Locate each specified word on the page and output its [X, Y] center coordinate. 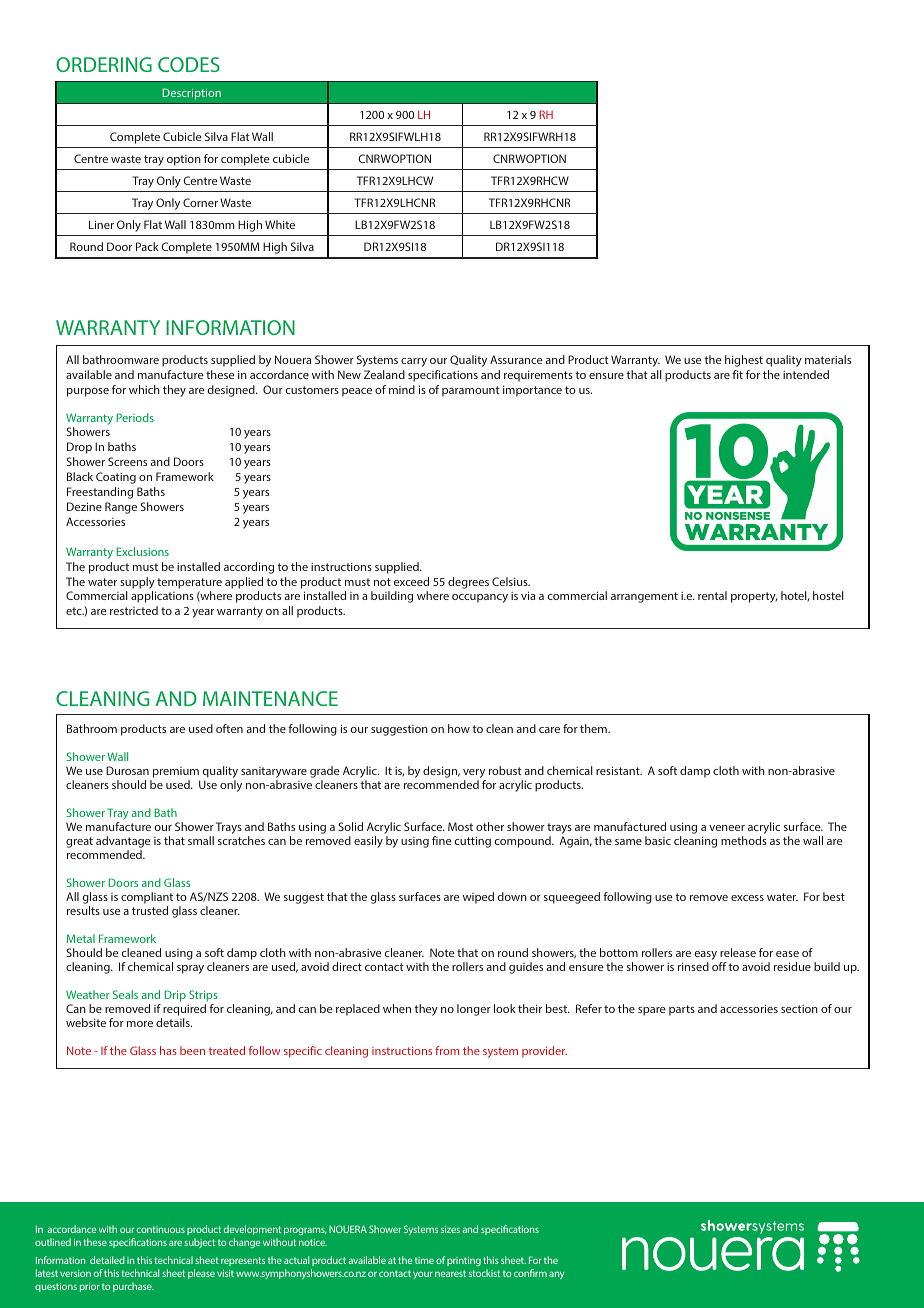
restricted [134, 610]
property [754, 597]
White [280, 224]
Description [191, 94]
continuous [160, 1229]
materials [828, 359]
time [424, 1260]
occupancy [480, 598]
